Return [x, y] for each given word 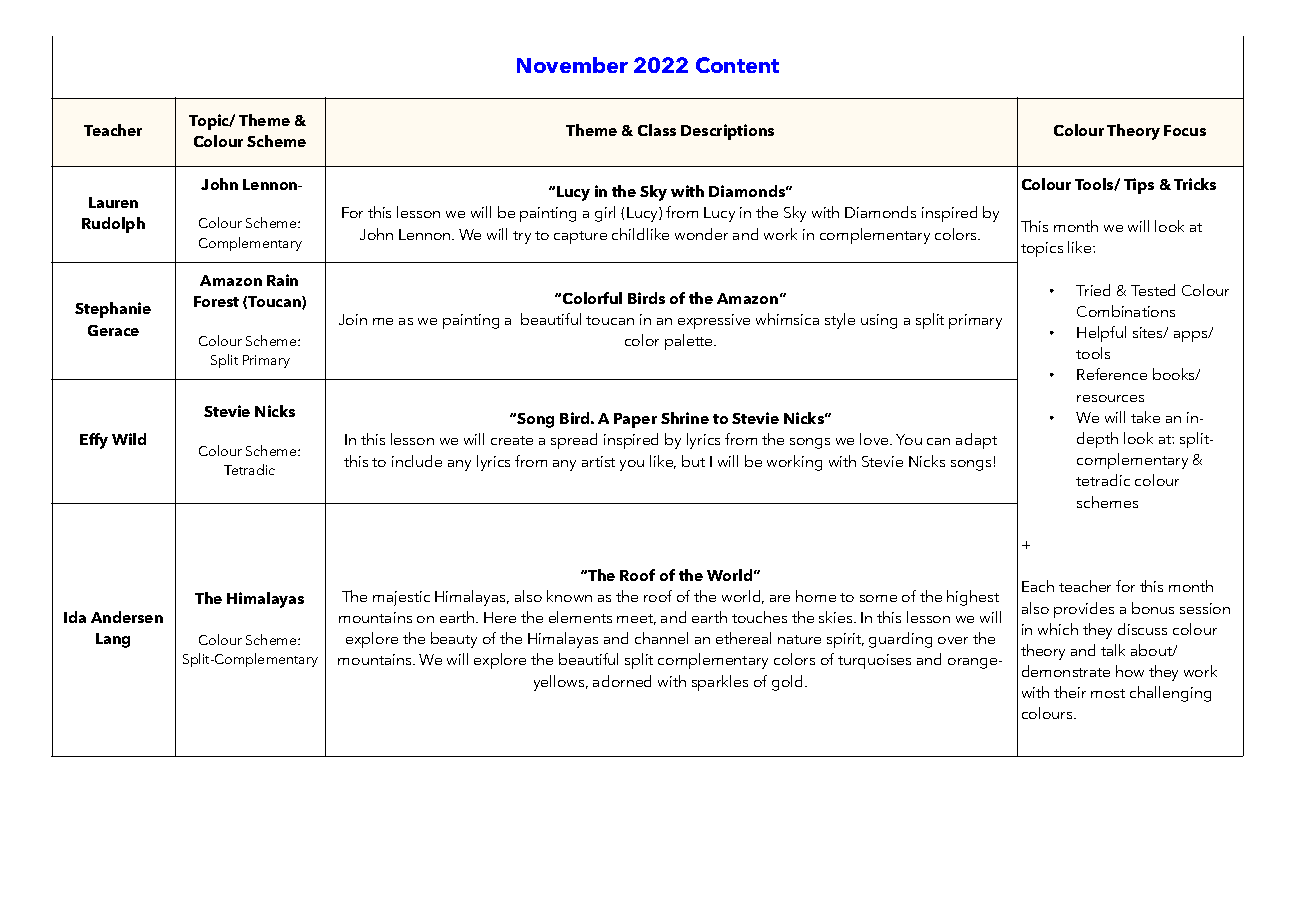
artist [598, 461]
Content [737, 65]
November [572, 65]
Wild [129, 439]
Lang [113, 640]
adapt [976, 441]
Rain [282, 280]
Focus [1185, 130]
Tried [1093, 290]
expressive [714, 321]
